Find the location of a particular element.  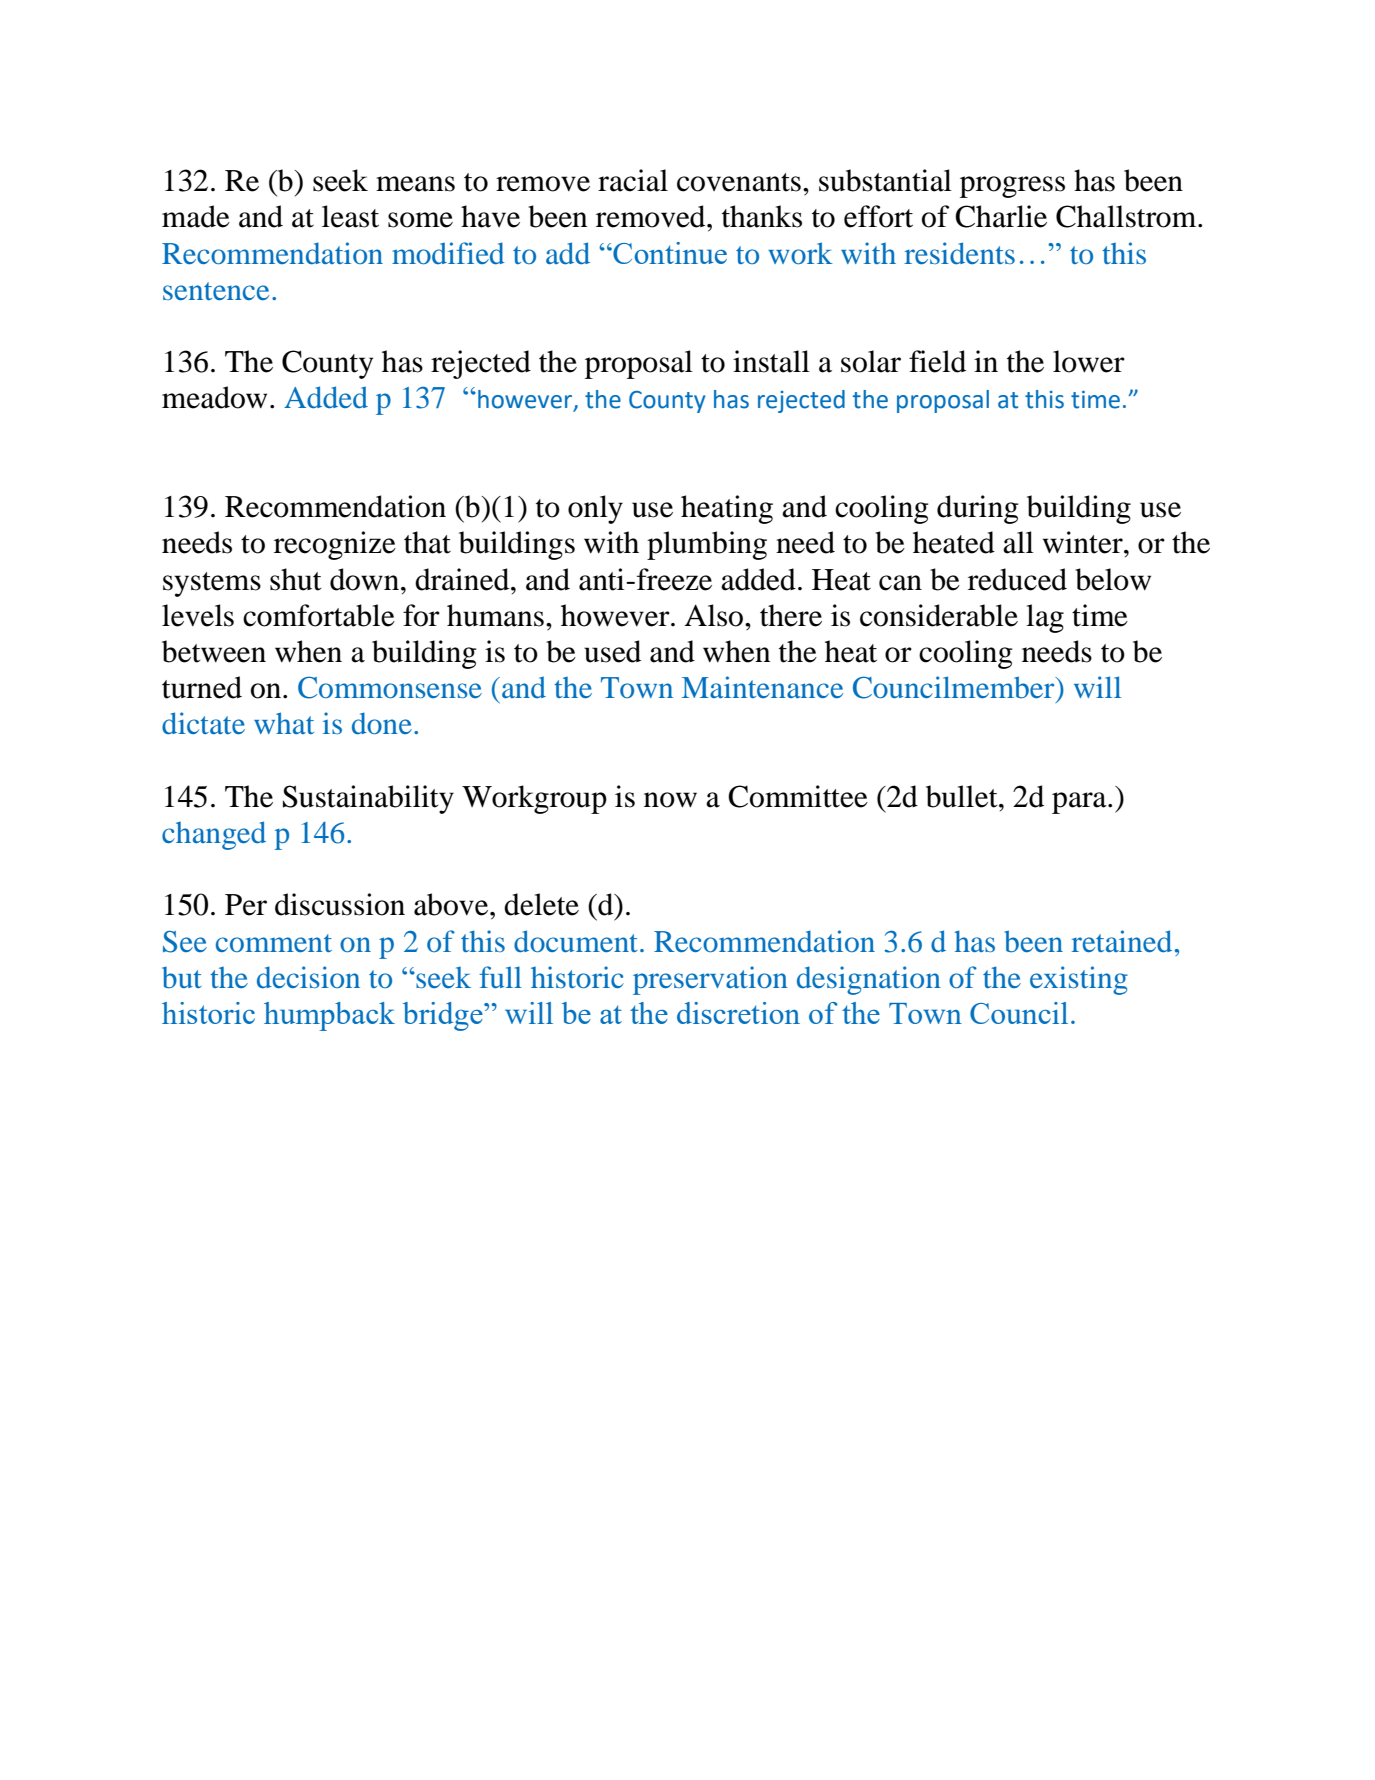

Sustainability is located at coordinates (368, 799).
